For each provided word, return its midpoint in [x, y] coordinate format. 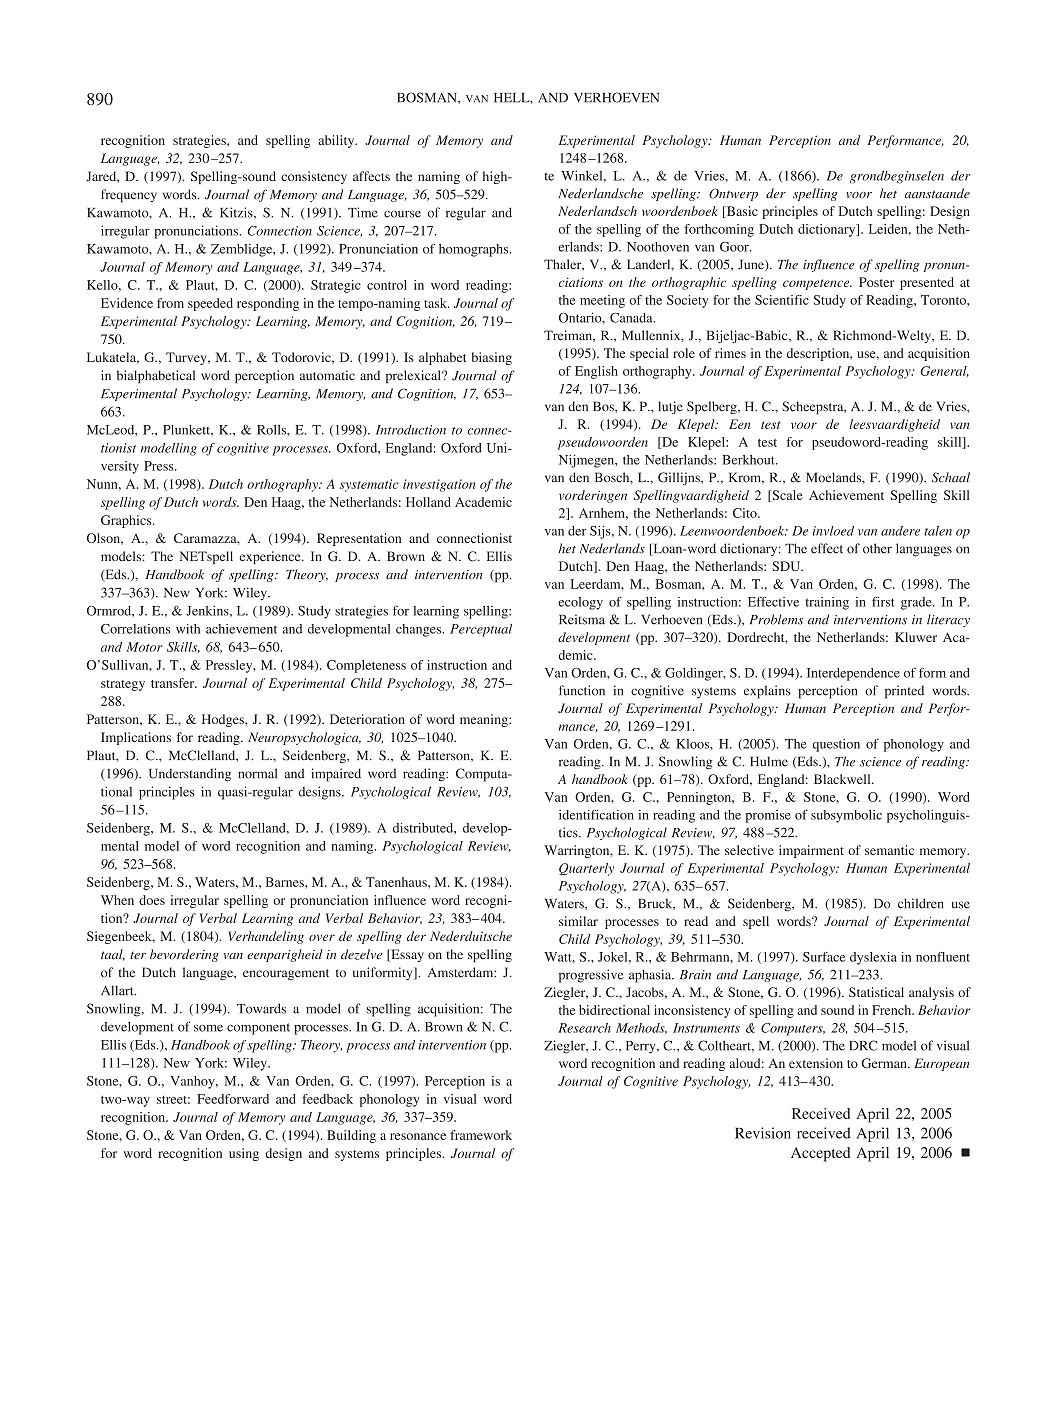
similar [578, 921]
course [402, 214]
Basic [741, 212]
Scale [786, 496]
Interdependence [853, 674]
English [596, 372]
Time [363, 212]
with [188, 629]
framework [481, 1135]
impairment [811, 851]
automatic [327, 375]
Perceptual [481, 630]
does [152, 900]
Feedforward [233, 1099]
